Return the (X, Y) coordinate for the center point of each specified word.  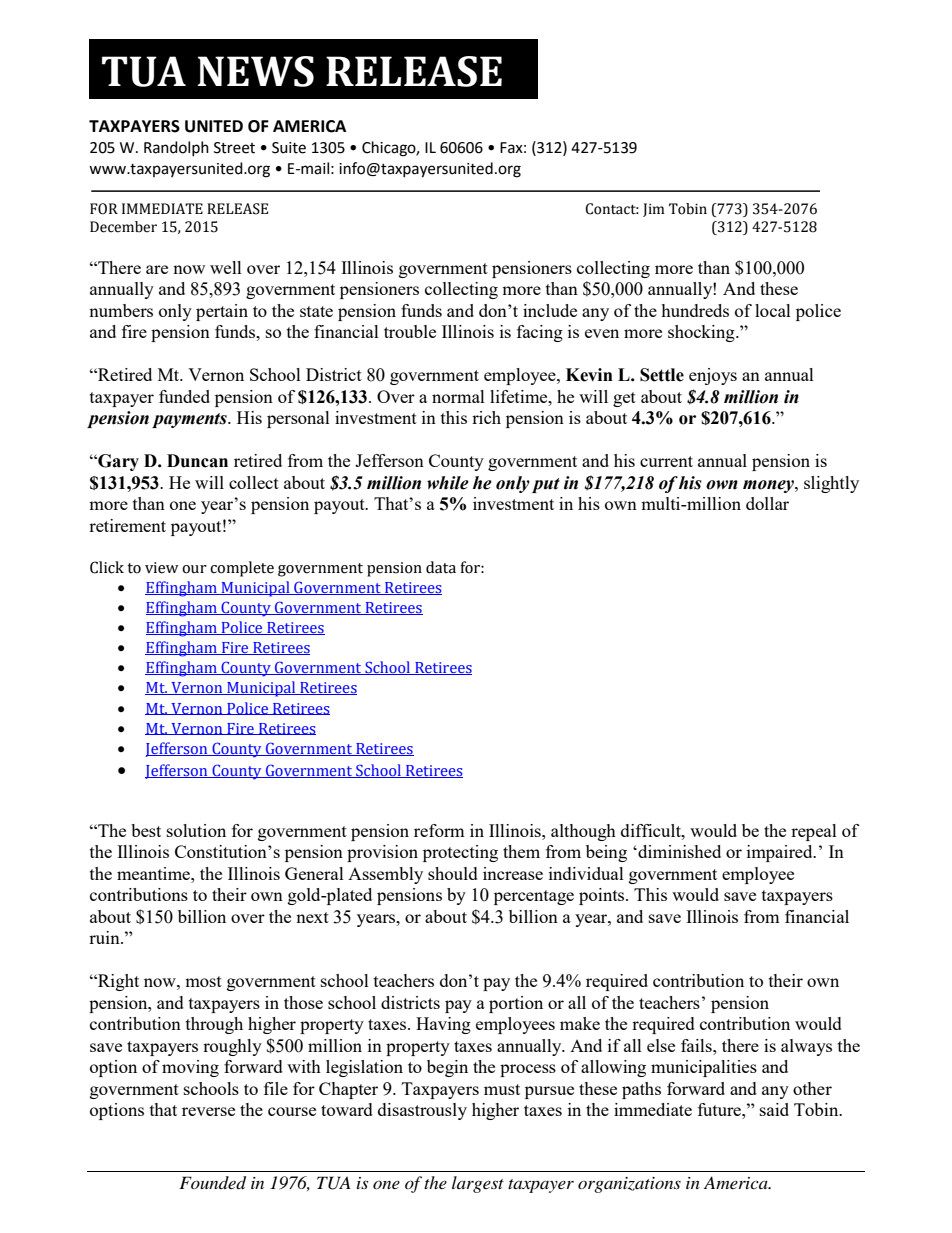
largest (478, 1184)
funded (184, 396)
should (453, 873)
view (162, 568)
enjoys (713, 376)
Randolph (176, 148)
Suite (289, 148)
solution (196, 830)
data (441, 567)
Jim (654, 210)
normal (458, 396)
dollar (767, 503)
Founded (212, 1183)
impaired (781, 853)
